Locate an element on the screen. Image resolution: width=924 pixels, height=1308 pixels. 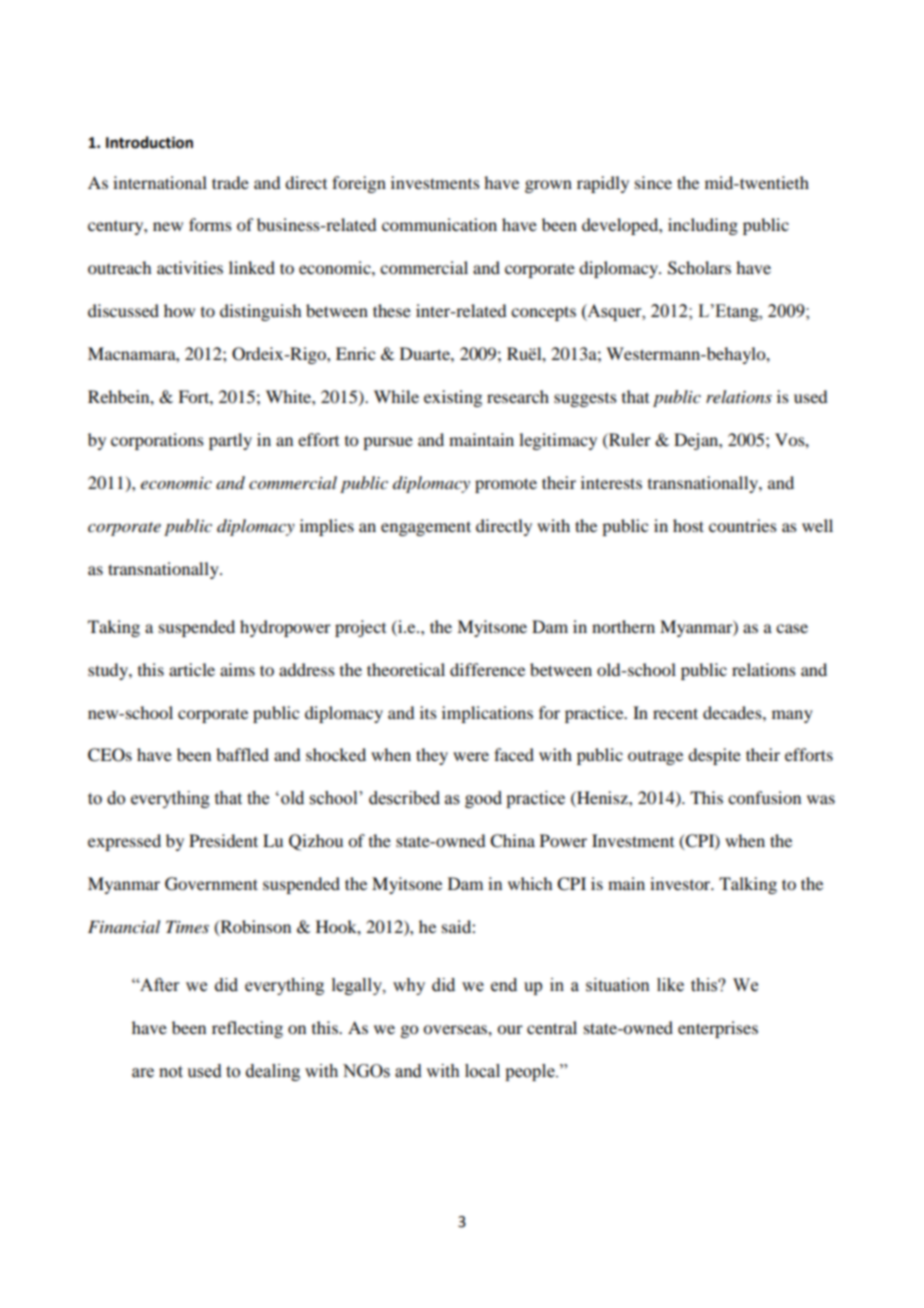
partly is located at coordinates (230, 441).
